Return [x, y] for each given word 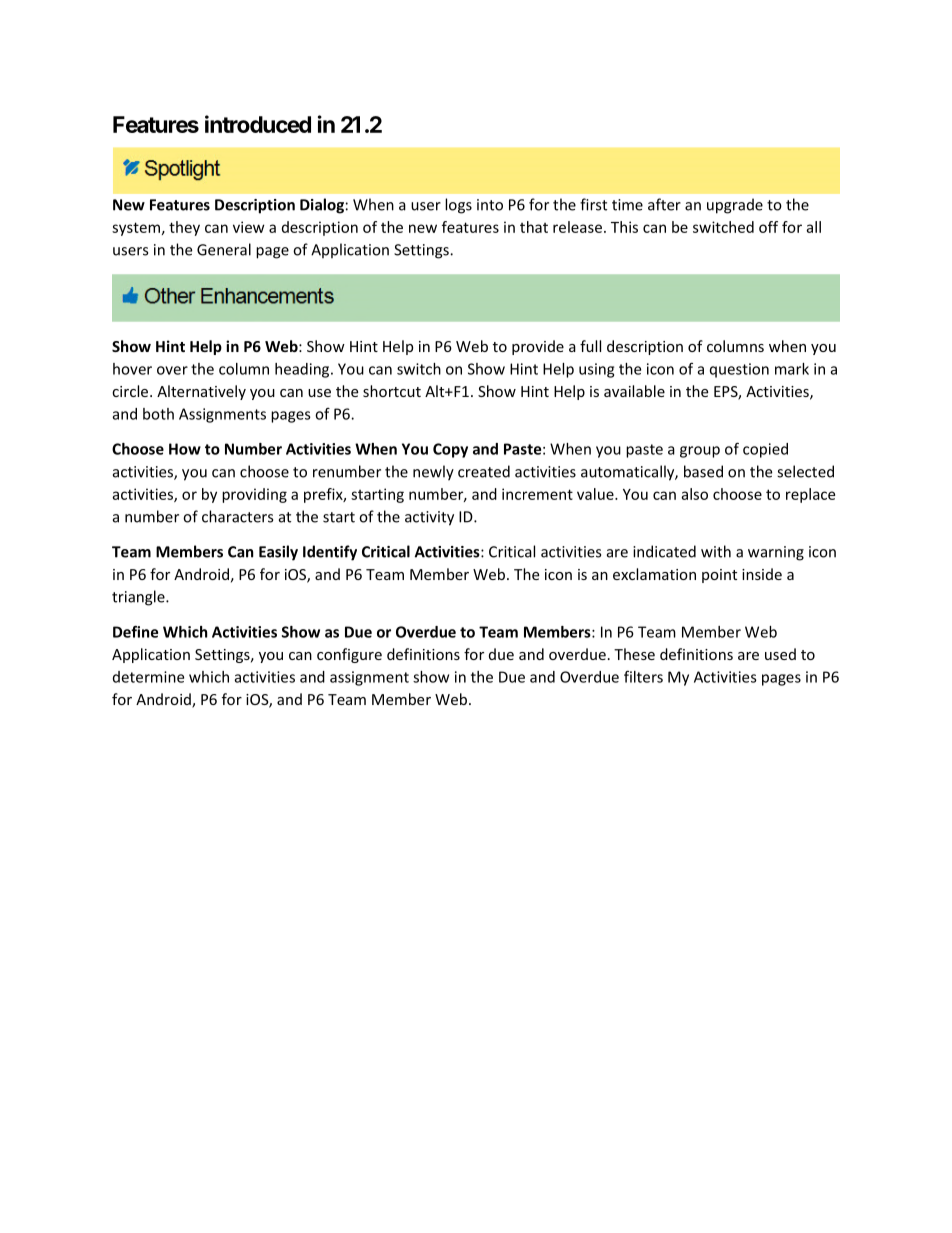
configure [349, 655]
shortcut [392, 391]
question [739, 370]
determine [148, 677]
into [490, 205]
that [534, 227]
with [716, 551]
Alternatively [201, 392]
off [768, 227]
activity [429, 518]
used [780, 654]
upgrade [735, 206]
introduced [258, 124]
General [224, 249]
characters [237, 516]
